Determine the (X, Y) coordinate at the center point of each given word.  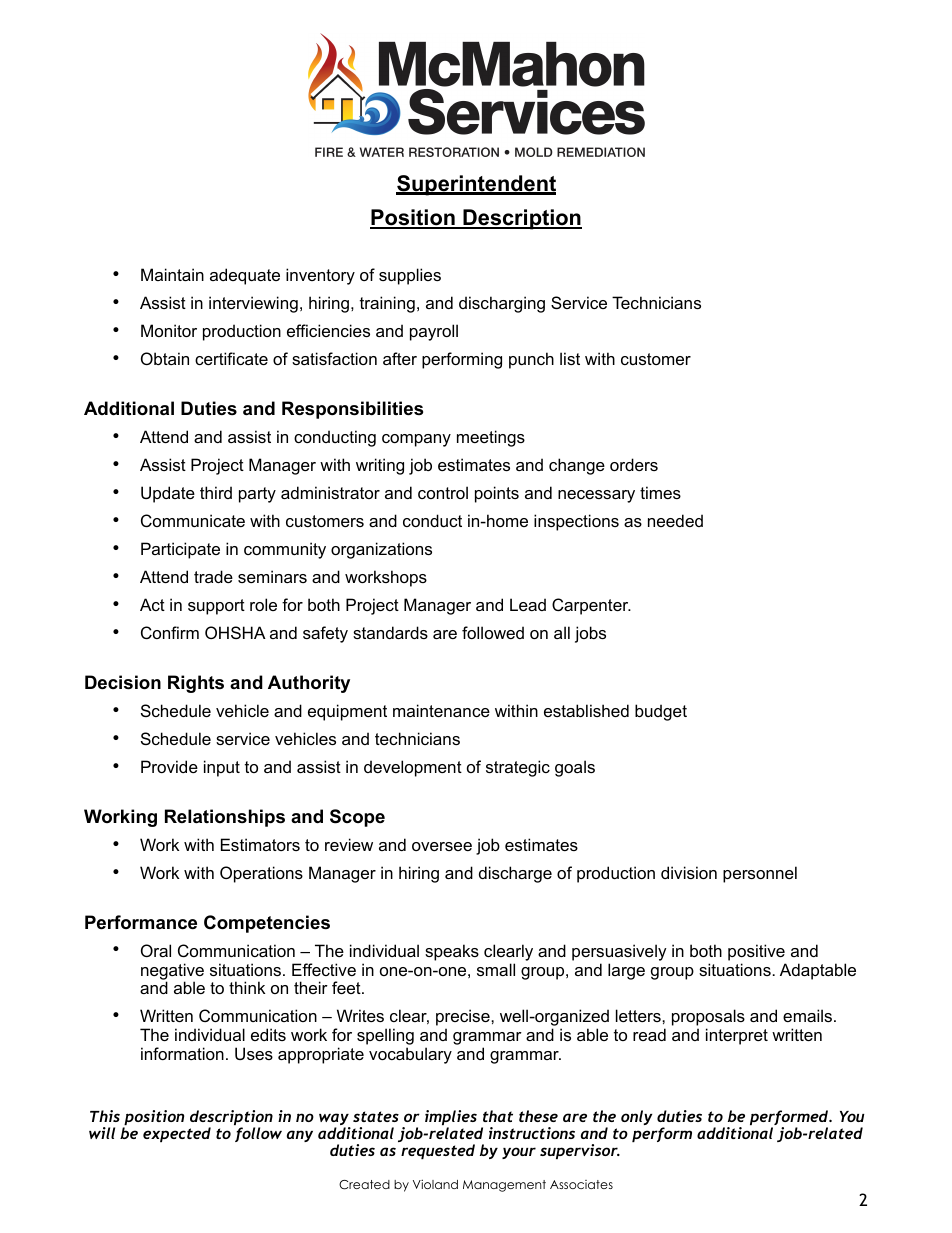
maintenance (441, 710)
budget (661, 712)
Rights (196, 684)
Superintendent (476, 185)
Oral (156, 950)
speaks (452, 952)
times (660, 492)
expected (177, 1134)
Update (168, 494)
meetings (491, 438)
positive (756, 952)
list (570, 358)
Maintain (172, 274)
